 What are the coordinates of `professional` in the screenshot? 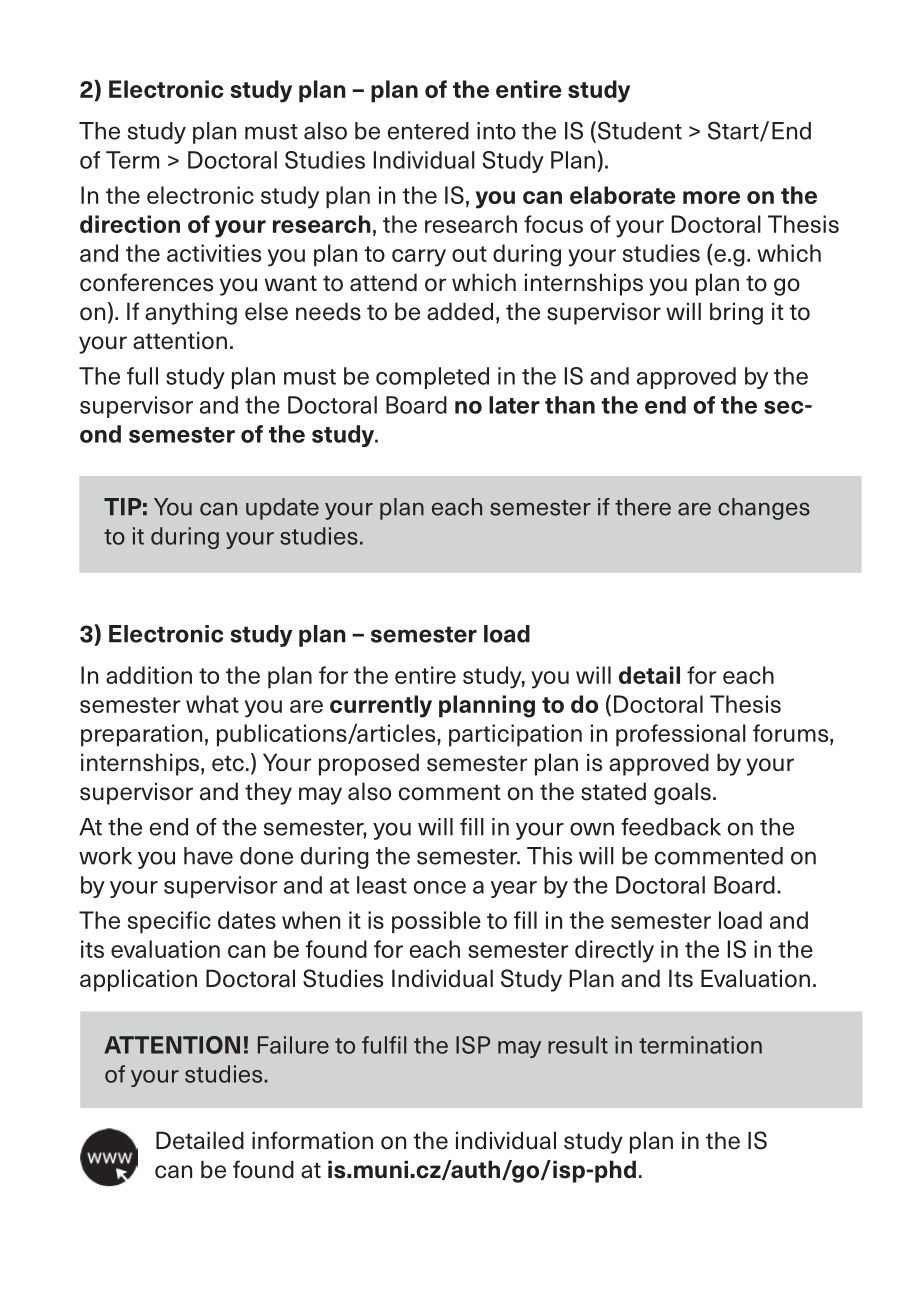 It's located at (681, 735).
